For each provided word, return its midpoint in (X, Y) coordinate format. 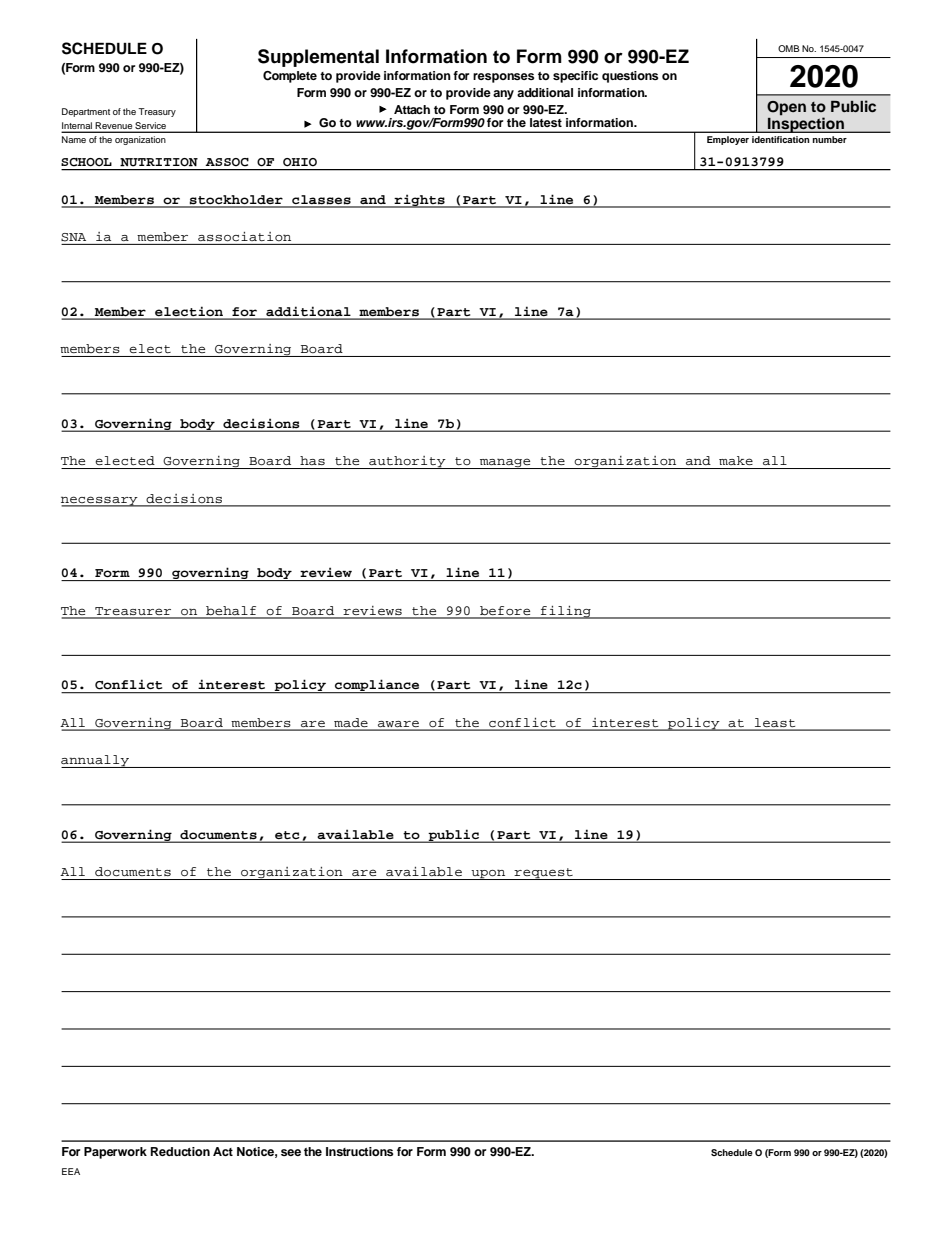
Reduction (180, 1151)
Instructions (359, 1151)
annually (96, 761)
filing (566, 612)
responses (503, 78)
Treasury (157, 112)
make (736, 460)
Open (786, 108)
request (543, 874)
